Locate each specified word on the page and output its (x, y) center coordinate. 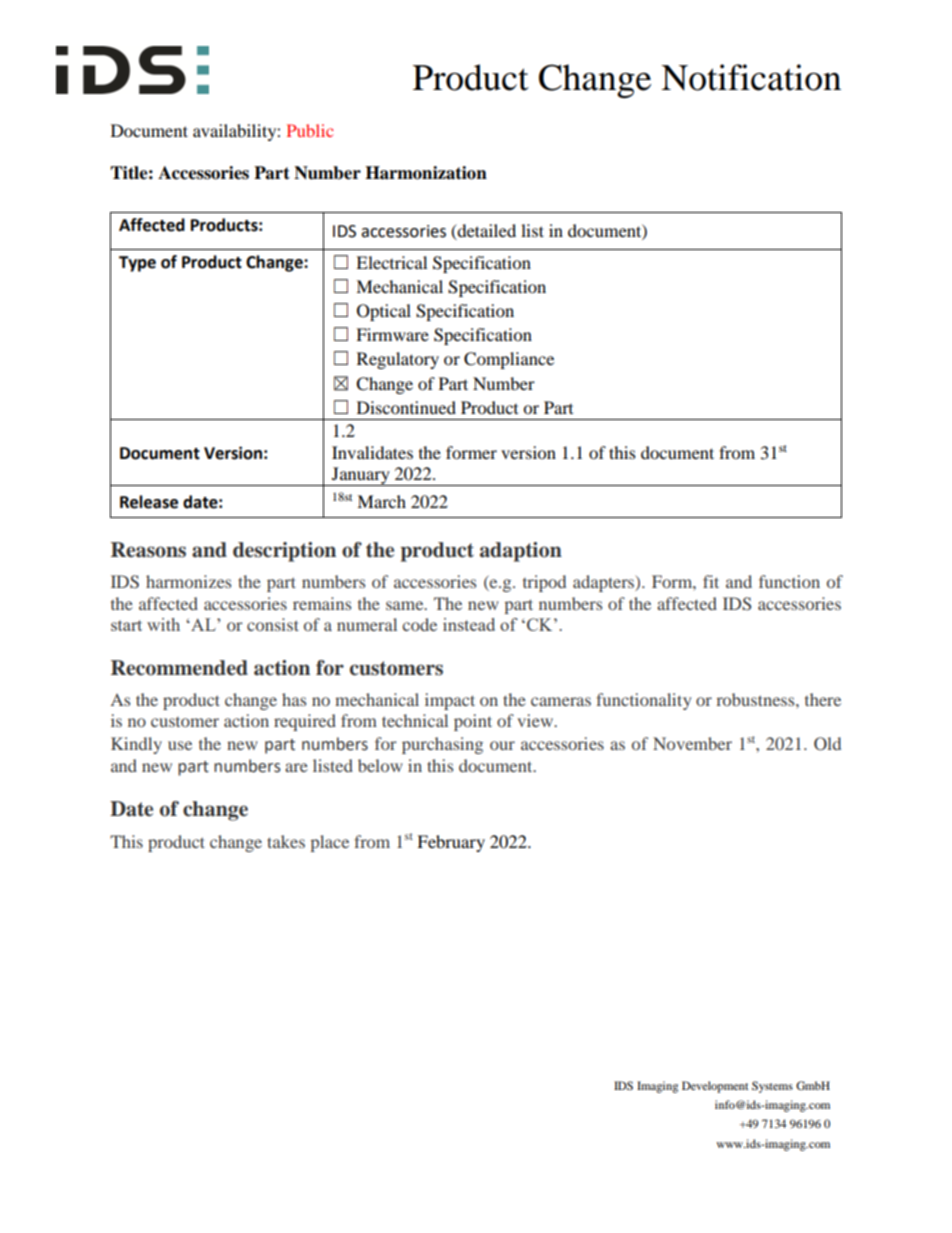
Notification (751, 77)
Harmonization (426, 173)
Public (310, 130)
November (692, 743)
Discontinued (406, 407)
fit (711, 581)
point (473, 722)
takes (286, 841)
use (180, 745)
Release (149, 502)
